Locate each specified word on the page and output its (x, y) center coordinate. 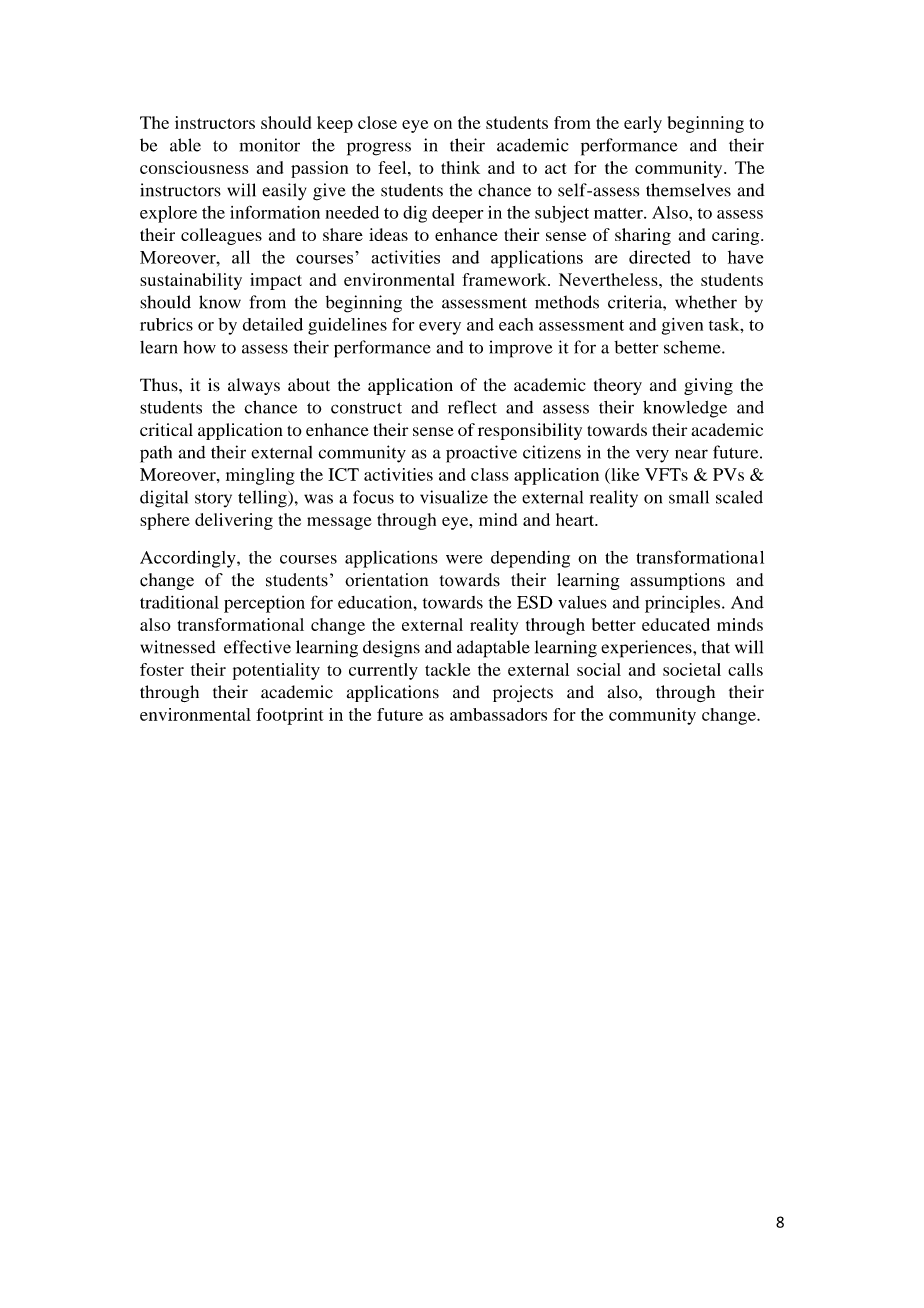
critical (166, 429)
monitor (269, 145)
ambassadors (498, 714)
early (643, 124)
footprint (290, 716)
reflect (472, 407)
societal (692, 669)
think (460, 167)
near (691, 454)
